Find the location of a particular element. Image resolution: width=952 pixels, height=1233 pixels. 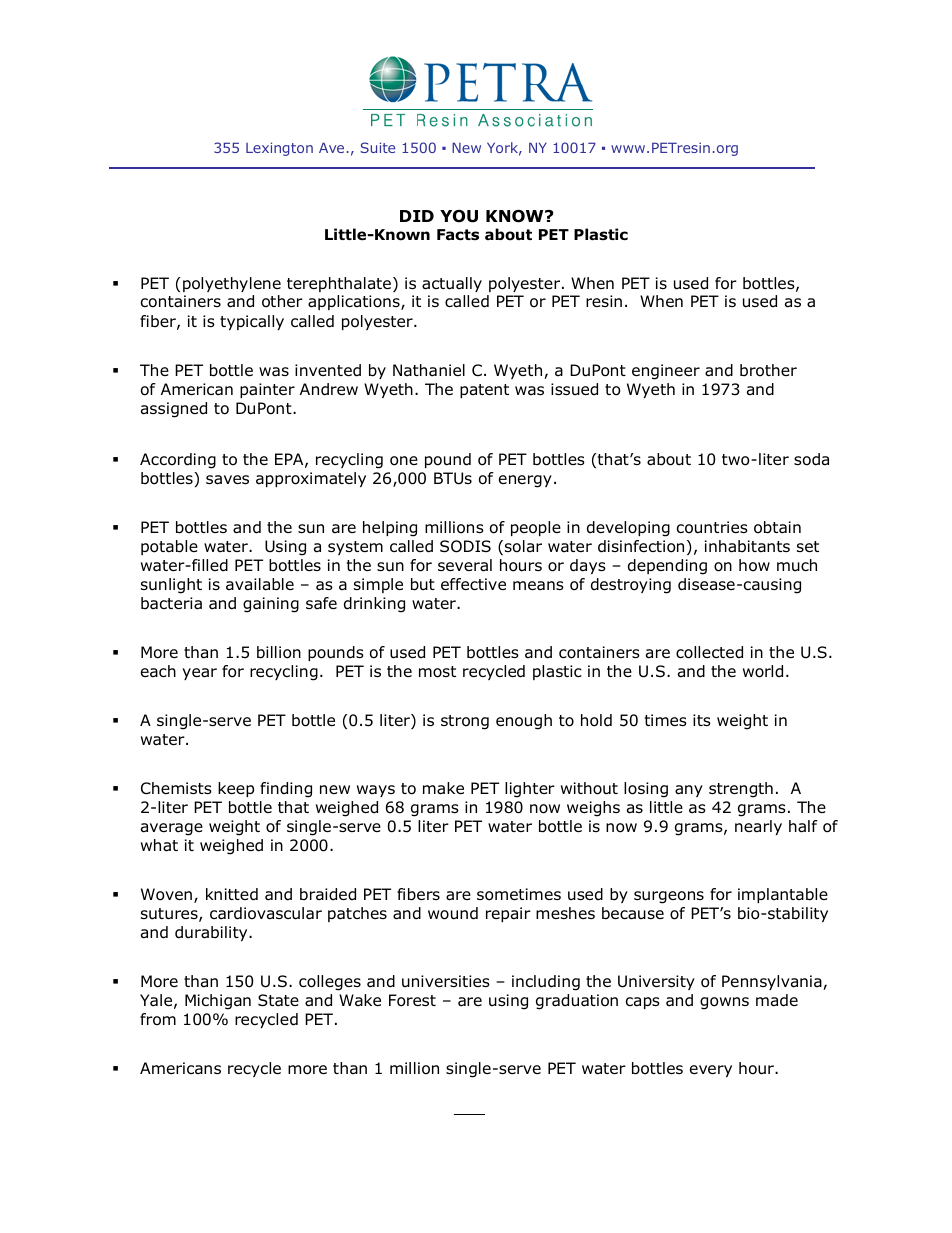

nearly is located at coordinates (758, 827).
